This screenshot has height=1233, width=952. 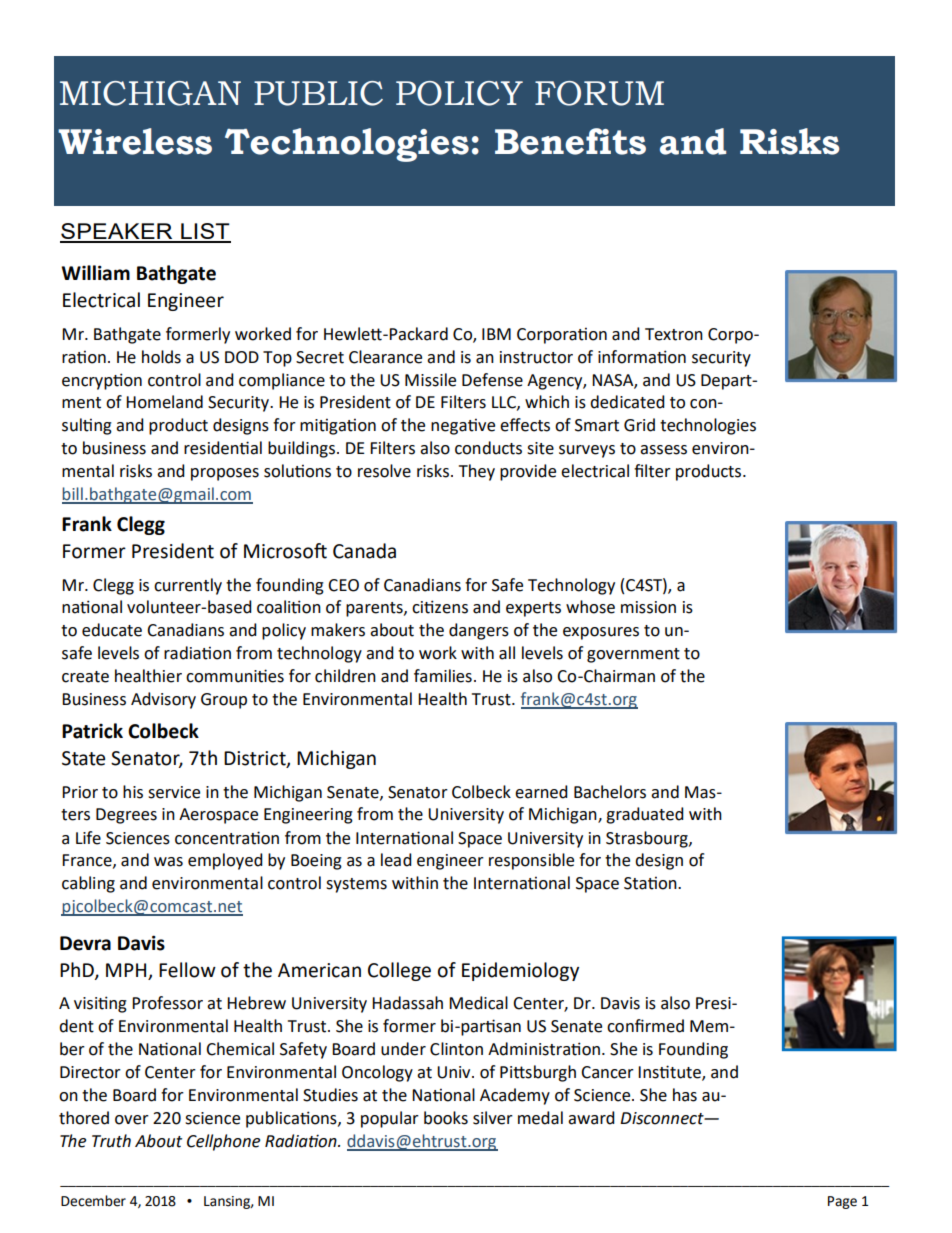 What do you see at coordinates (648, 607) in the screenshot?
I see `mission` at bounding box center [648, 607].
